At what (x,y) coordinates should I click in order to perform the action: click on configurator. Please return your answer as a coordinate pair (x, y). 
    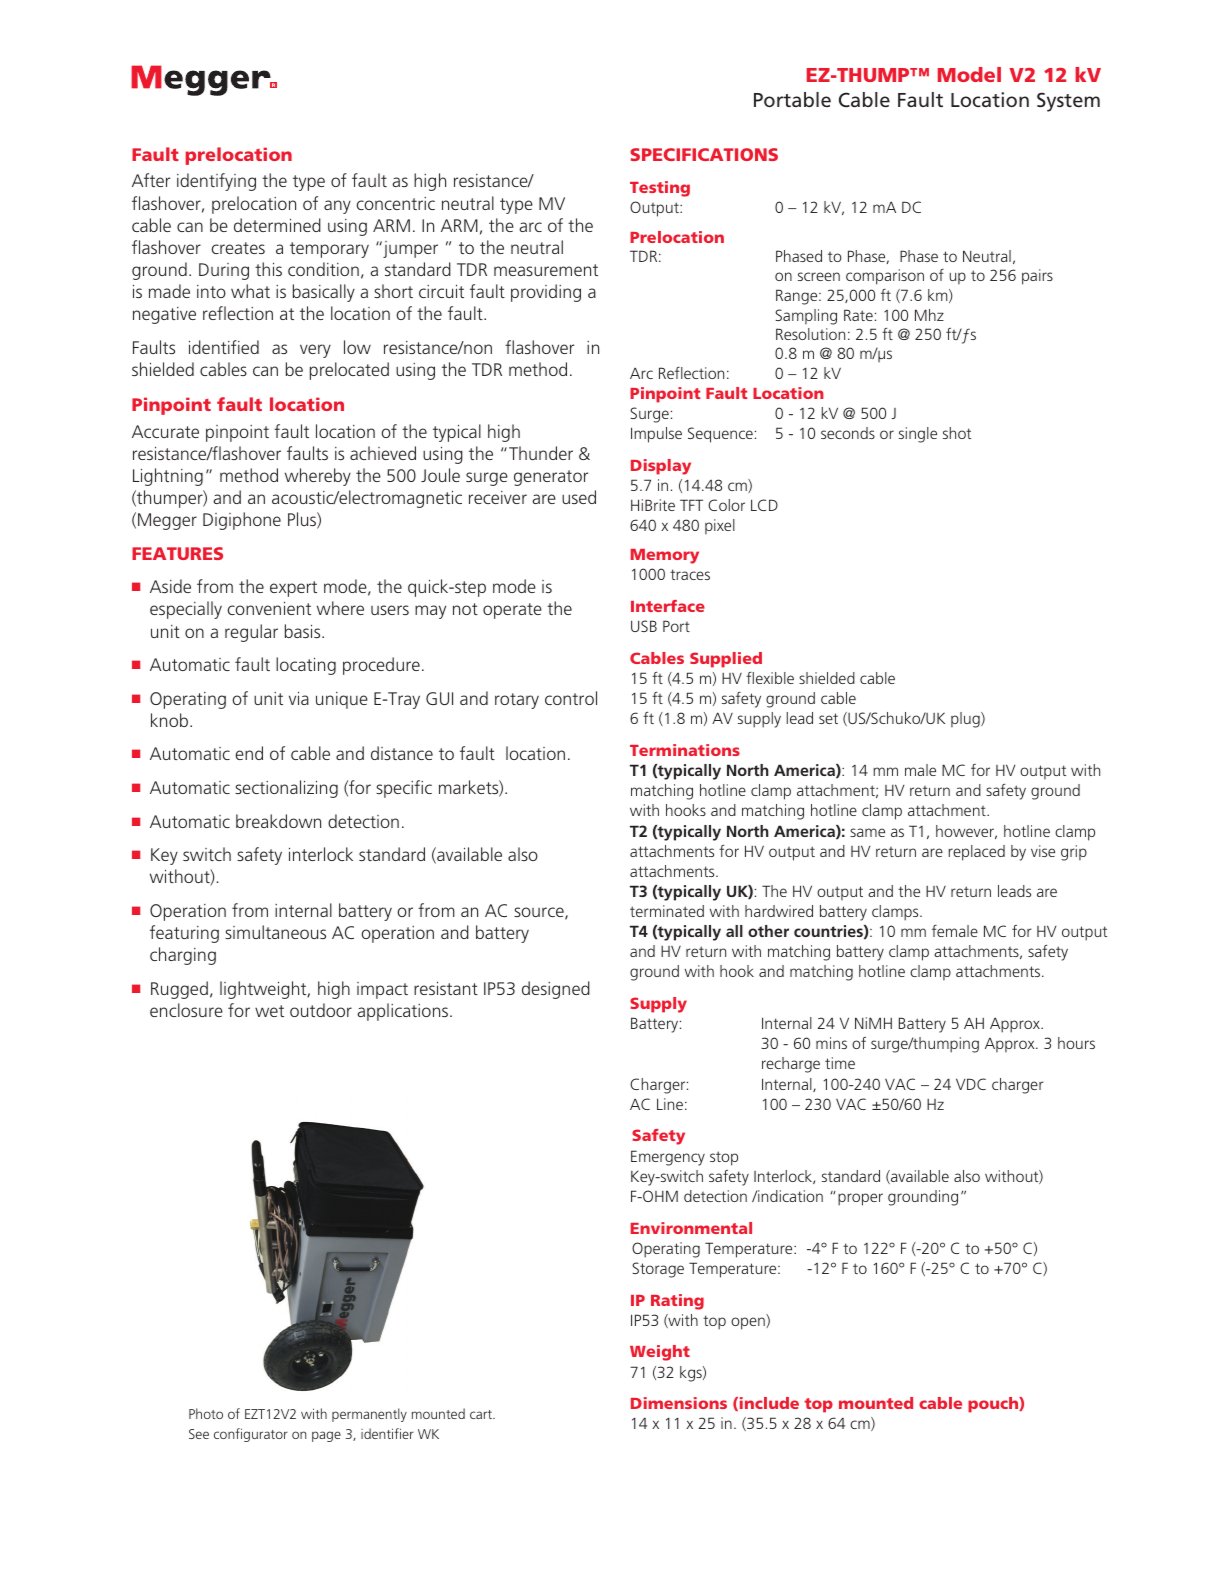
    Looking at the image, I should click on (251, 1435).
